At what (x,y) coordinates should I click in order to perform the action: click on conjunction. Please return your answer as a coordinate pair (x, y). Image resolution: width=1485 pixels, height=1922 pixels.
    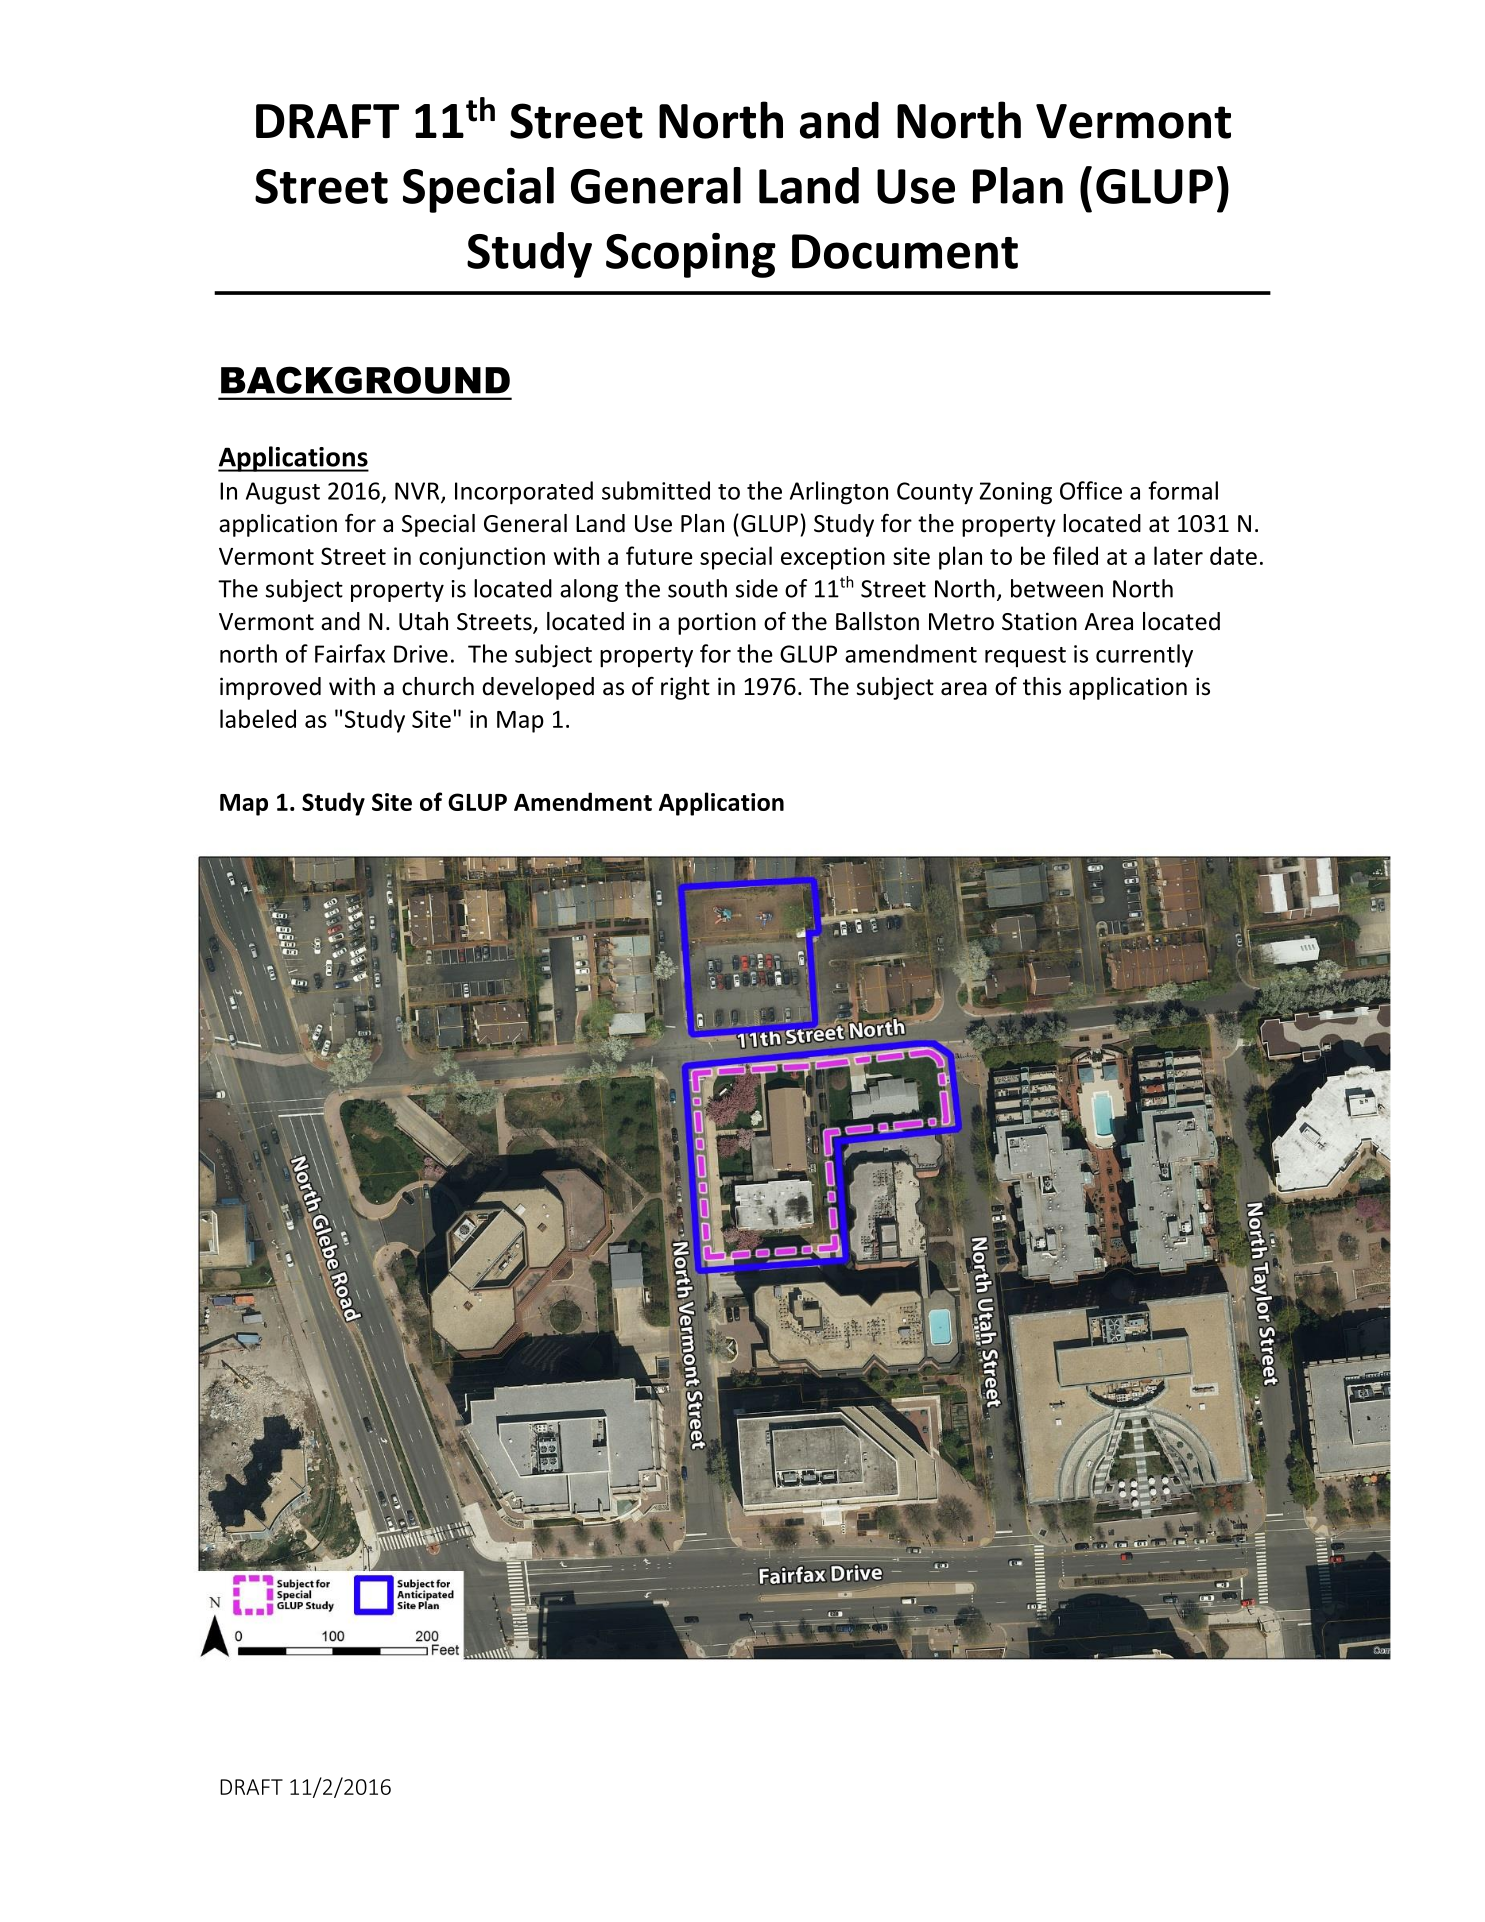
    Looking at the image, I should click on (482, 558).
